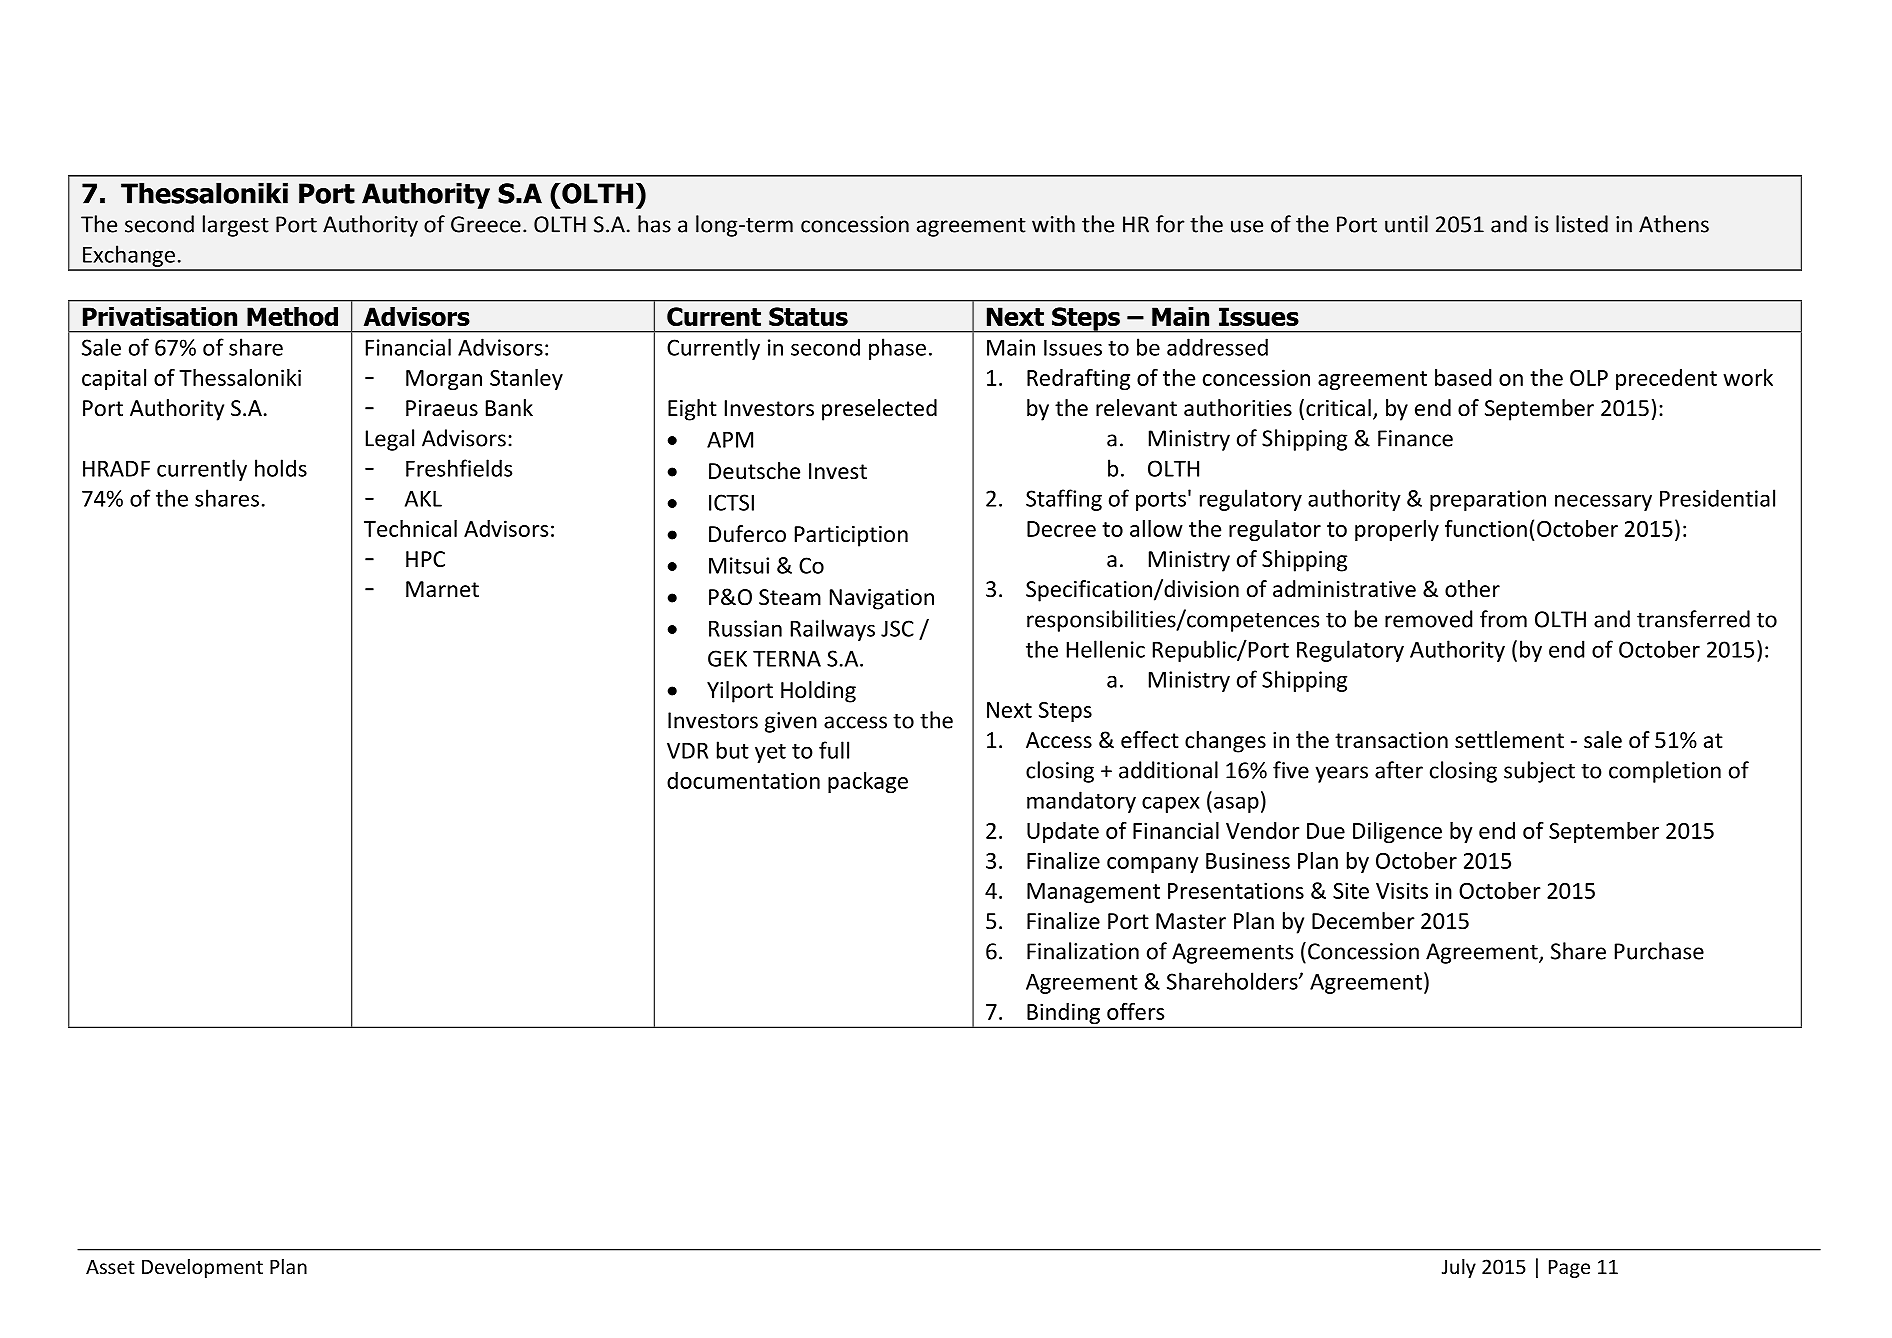  I want to click on Development, so click(202, 1268).
